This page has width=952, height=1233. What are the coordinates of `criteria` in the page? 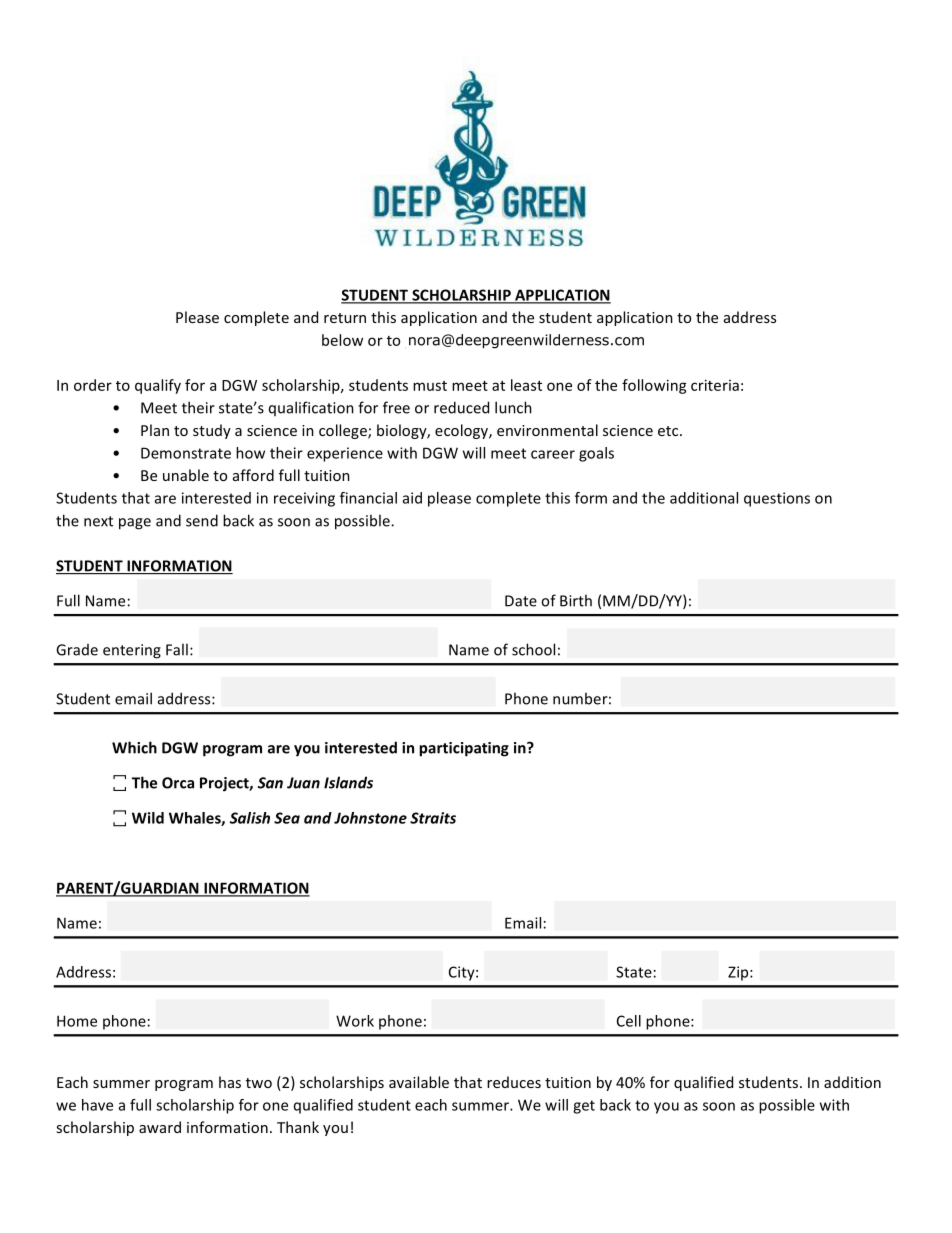 It's located at (715, 385).
